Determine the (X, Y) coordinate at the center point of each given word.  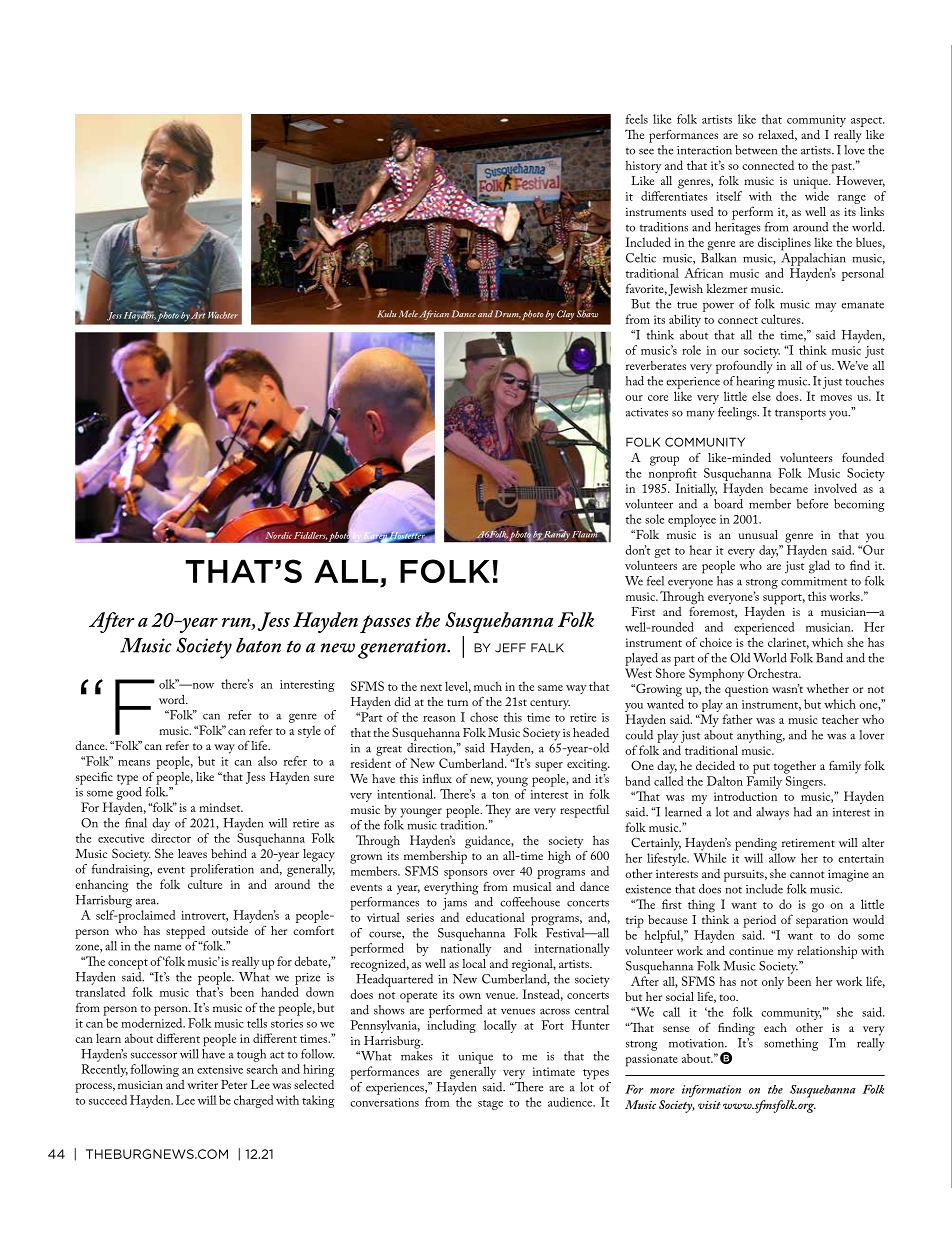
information (711, 1091)
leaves (192, 853)
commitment (814, 581)
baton (258, 645)
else (761, 396)
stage (490, 1105)
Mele (408, 314)
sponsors (465, 874)
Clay (565, 315)
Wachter (223, 315)
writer (202, 1085)
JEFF (510, 648)
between (756, 150)
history (643, 166)
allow (782, 858)
